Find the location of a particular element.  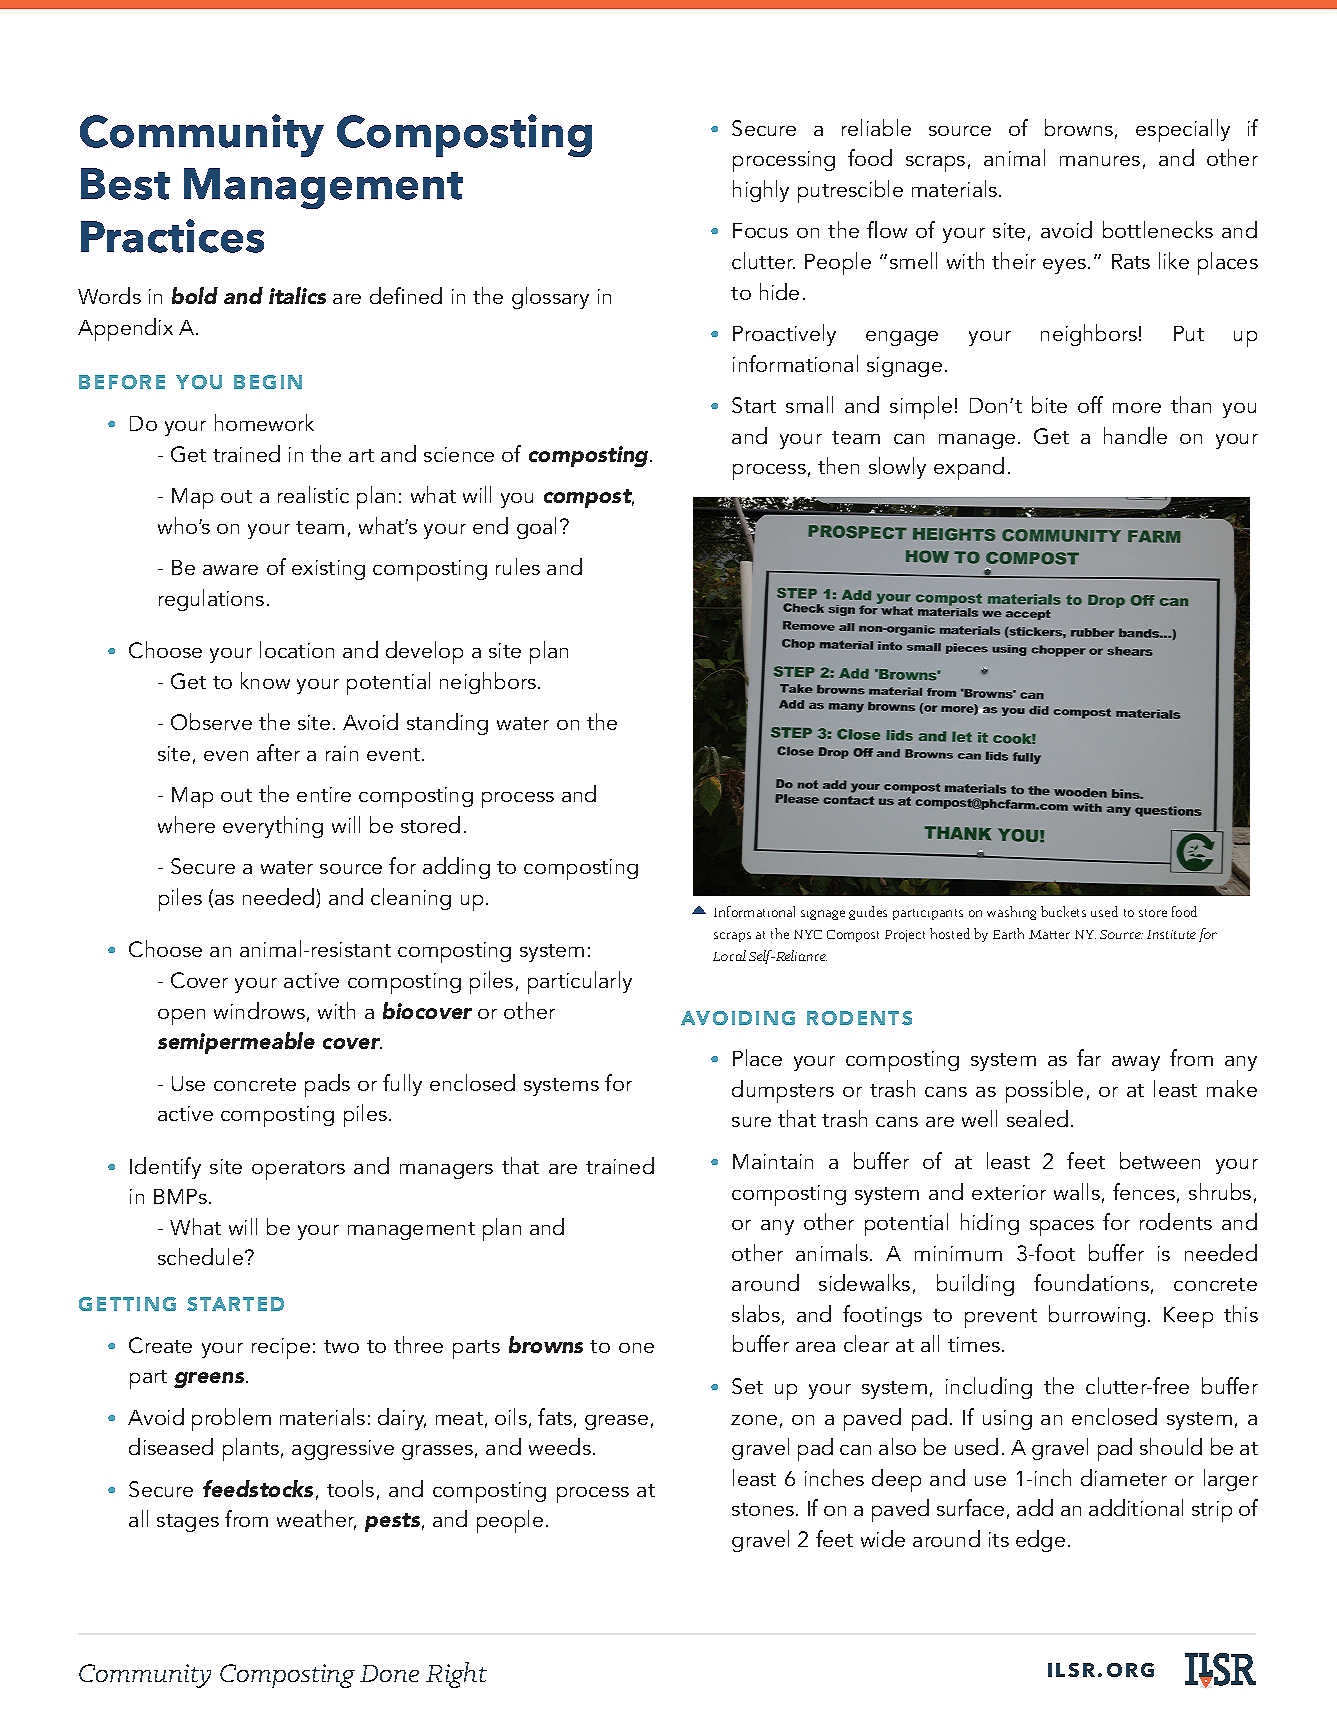

stones is located at coordinates (764, 1509).
